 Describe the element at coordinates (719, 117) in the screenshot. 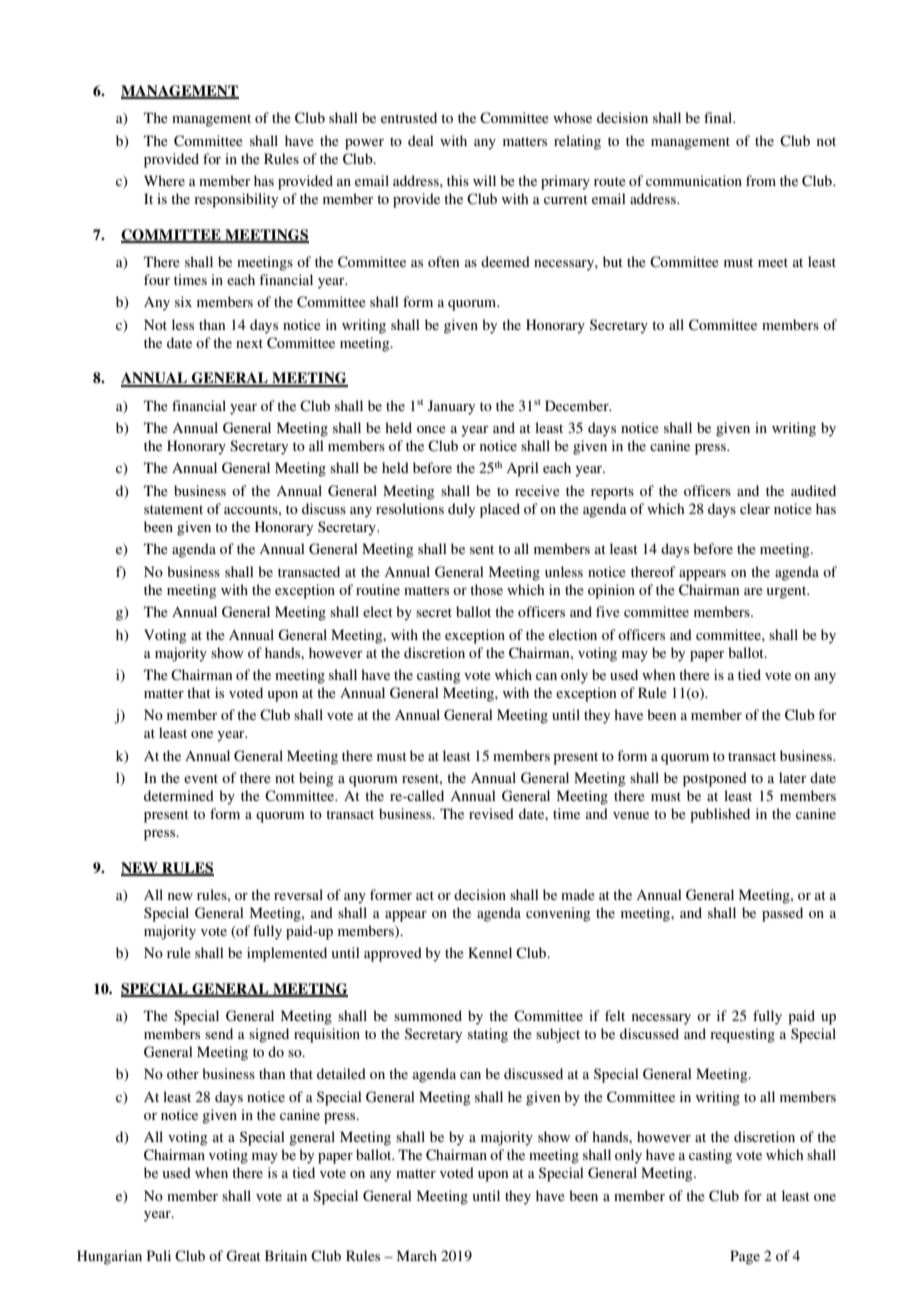

I see `final` at that location.
